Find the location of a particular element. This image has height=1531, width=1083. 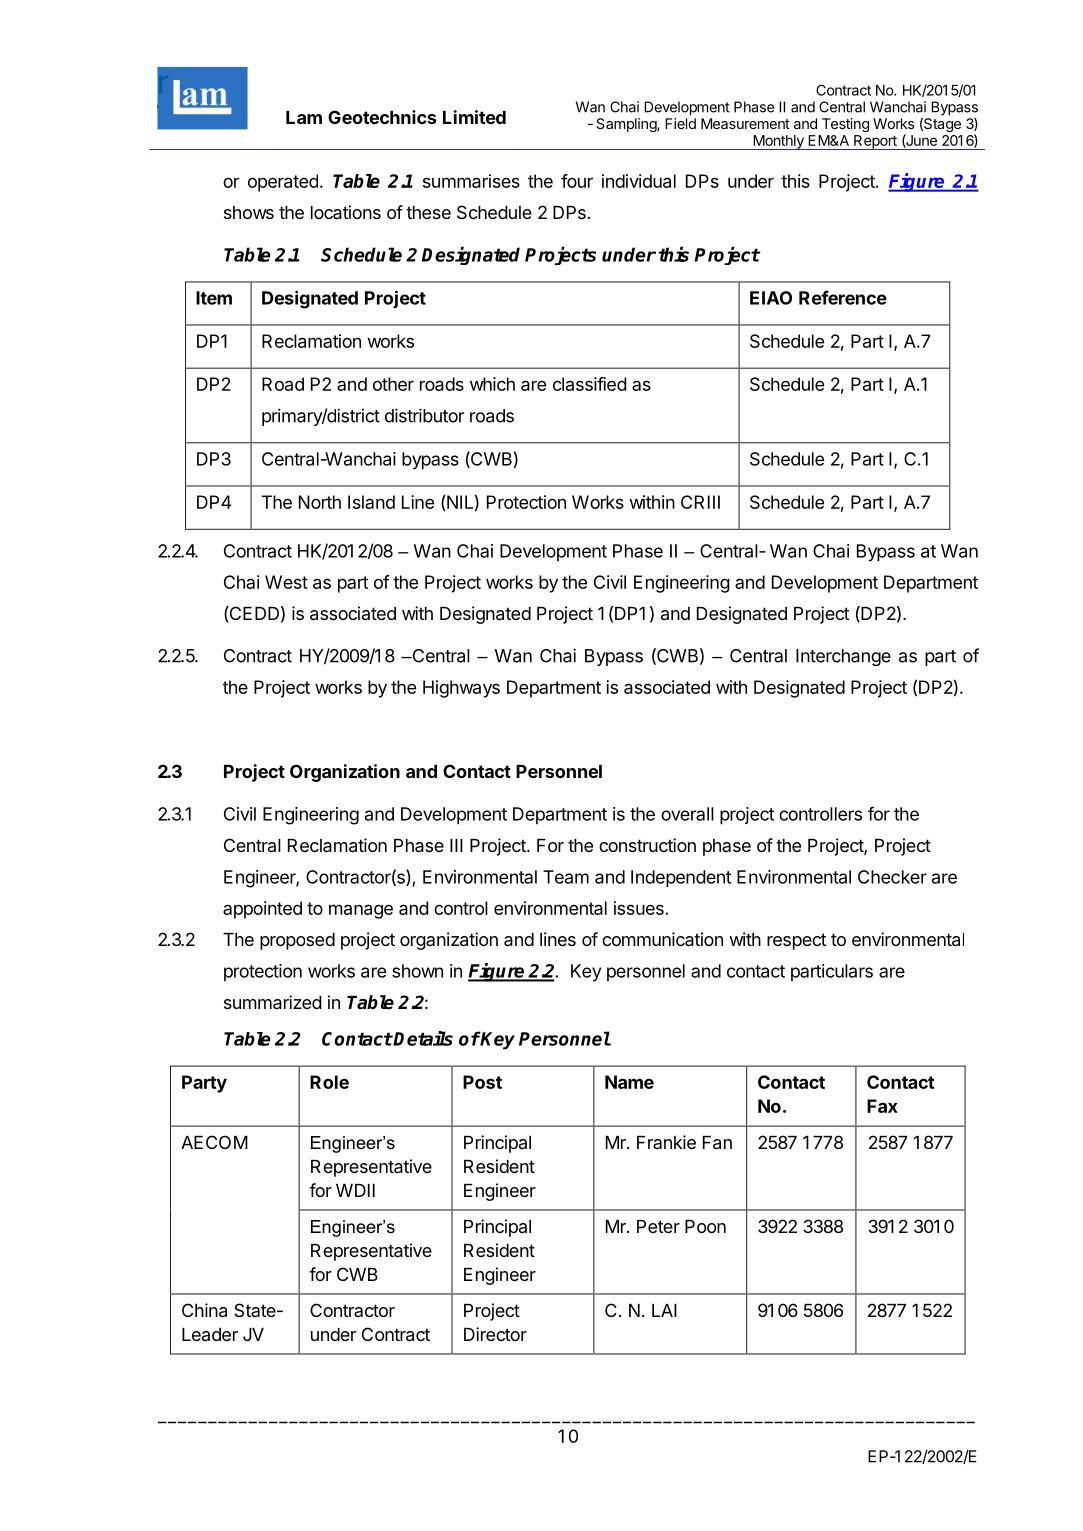

North is located at coordinates (320, 502).
